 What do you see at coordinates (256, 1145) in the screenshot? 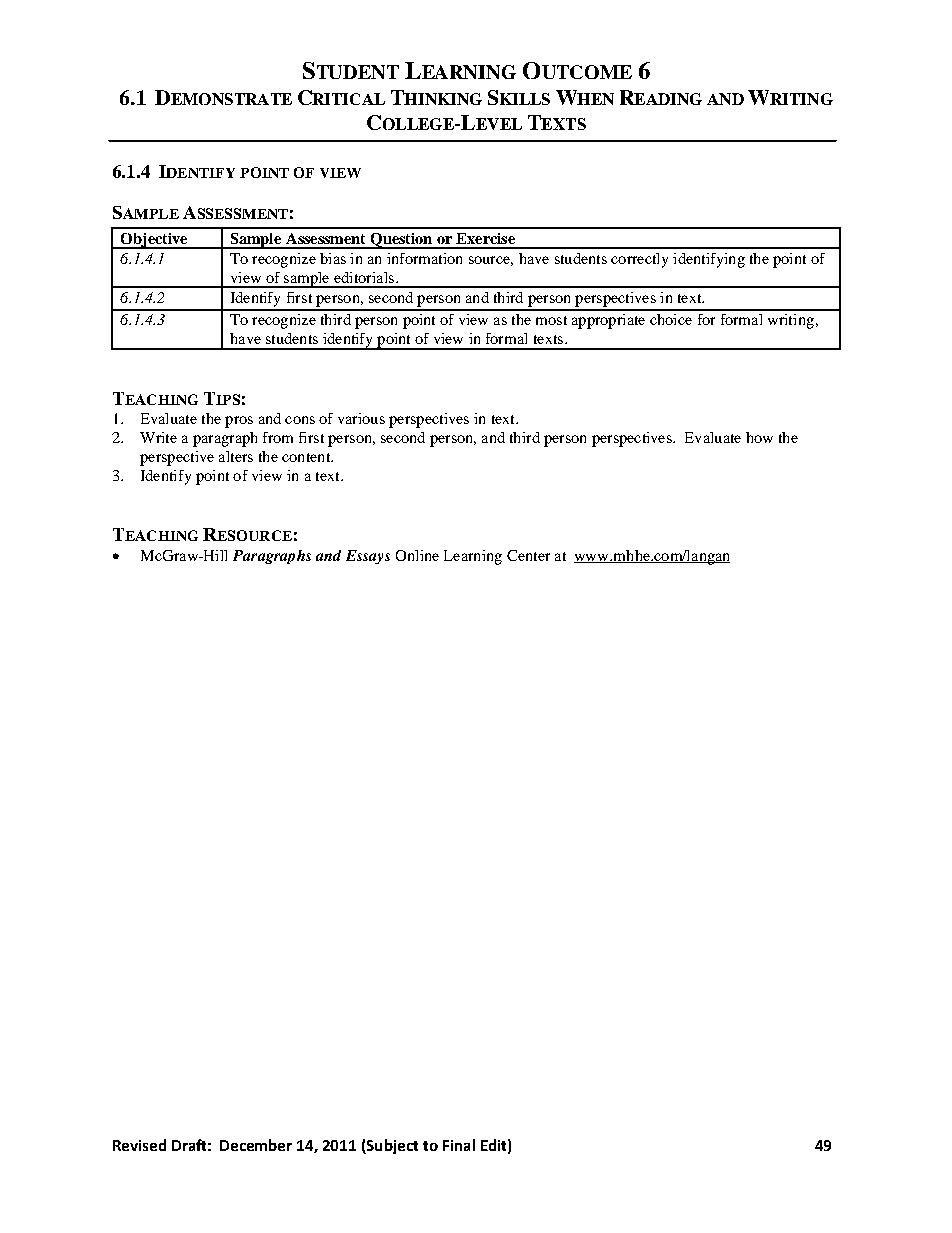
I see `December` at bounding box center [256, 1145].
